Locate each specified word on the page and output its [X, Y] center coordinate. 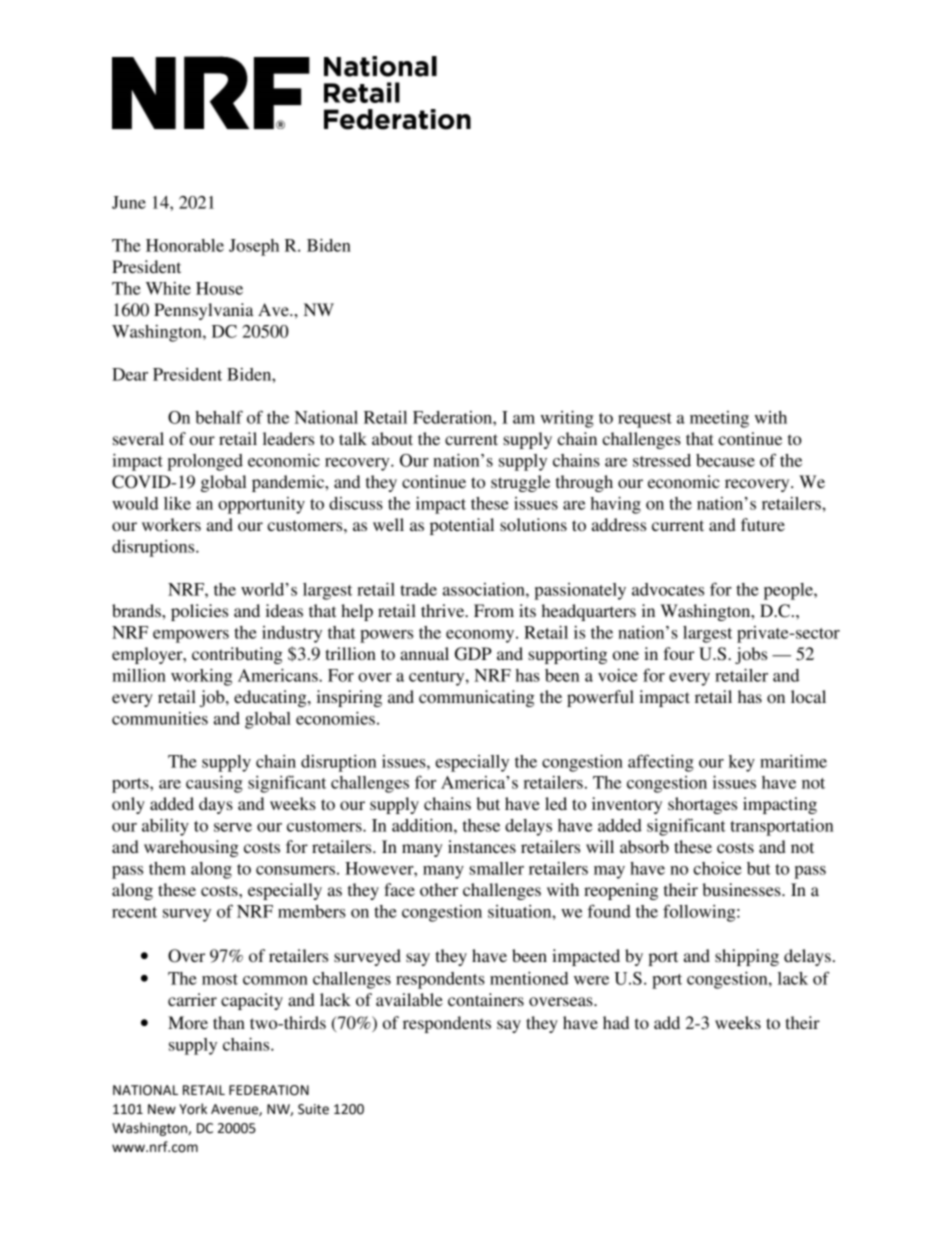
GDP [473, 654]
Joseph [254, 247]
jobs [751, 655]
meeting [719, 419]
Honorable [185, 245]
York [193, 1109]
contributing [237, 655]
